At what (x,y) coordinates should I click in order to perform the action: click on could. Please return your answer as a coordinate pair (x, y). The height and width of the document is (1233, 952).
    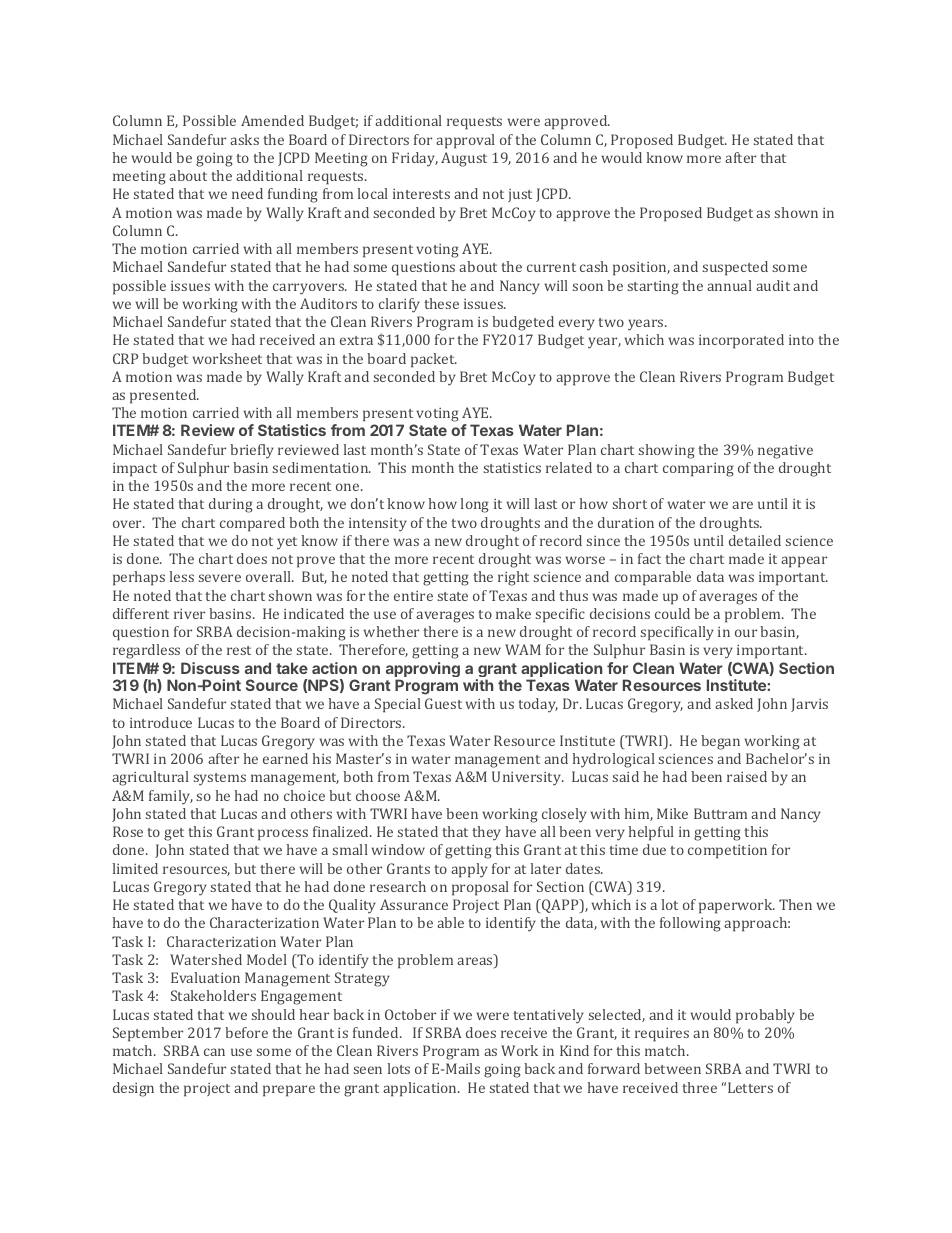
    Looking at the image, I should click on (672, 613).
